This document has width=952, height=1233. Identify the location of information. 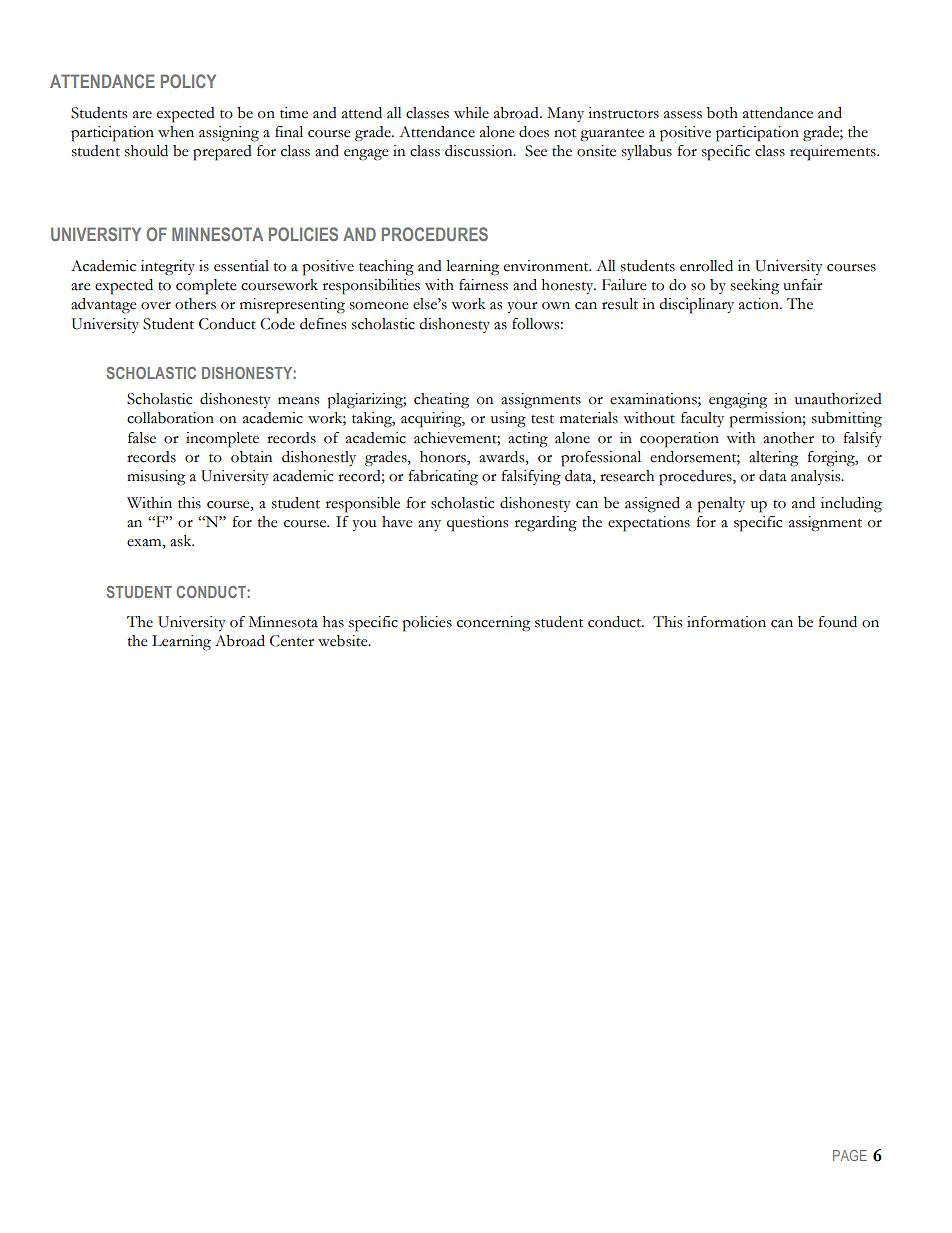
(726, 622).
